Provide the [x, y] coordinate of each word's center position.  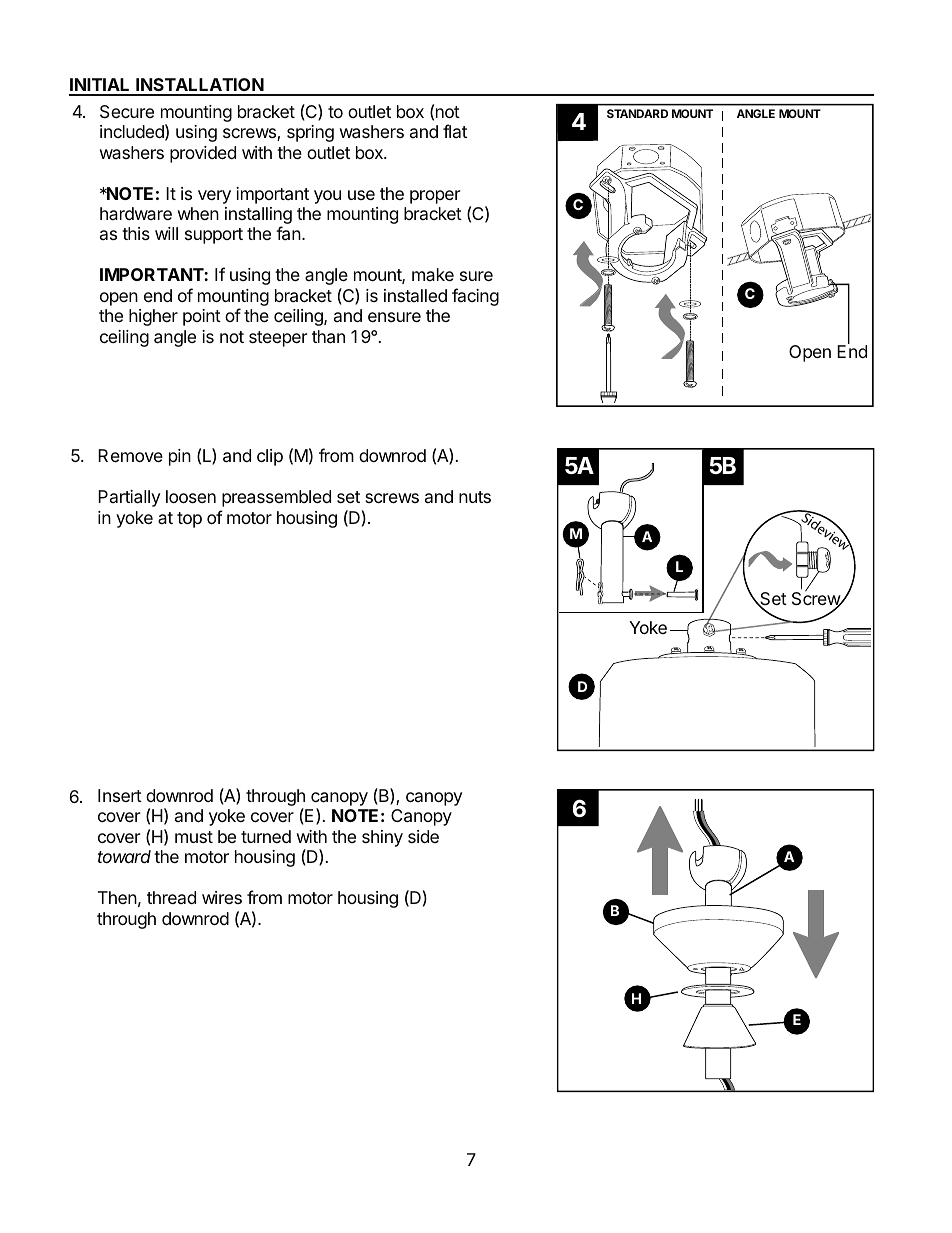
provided [203, 154]
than [328, 337]
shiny [382, 838]
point [202, 317]
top [189, 520]
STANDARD [637, 113]
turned [266, 836]
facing [475, 297]
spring [310, 133]
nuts [475, 497]
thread [171, 897]
